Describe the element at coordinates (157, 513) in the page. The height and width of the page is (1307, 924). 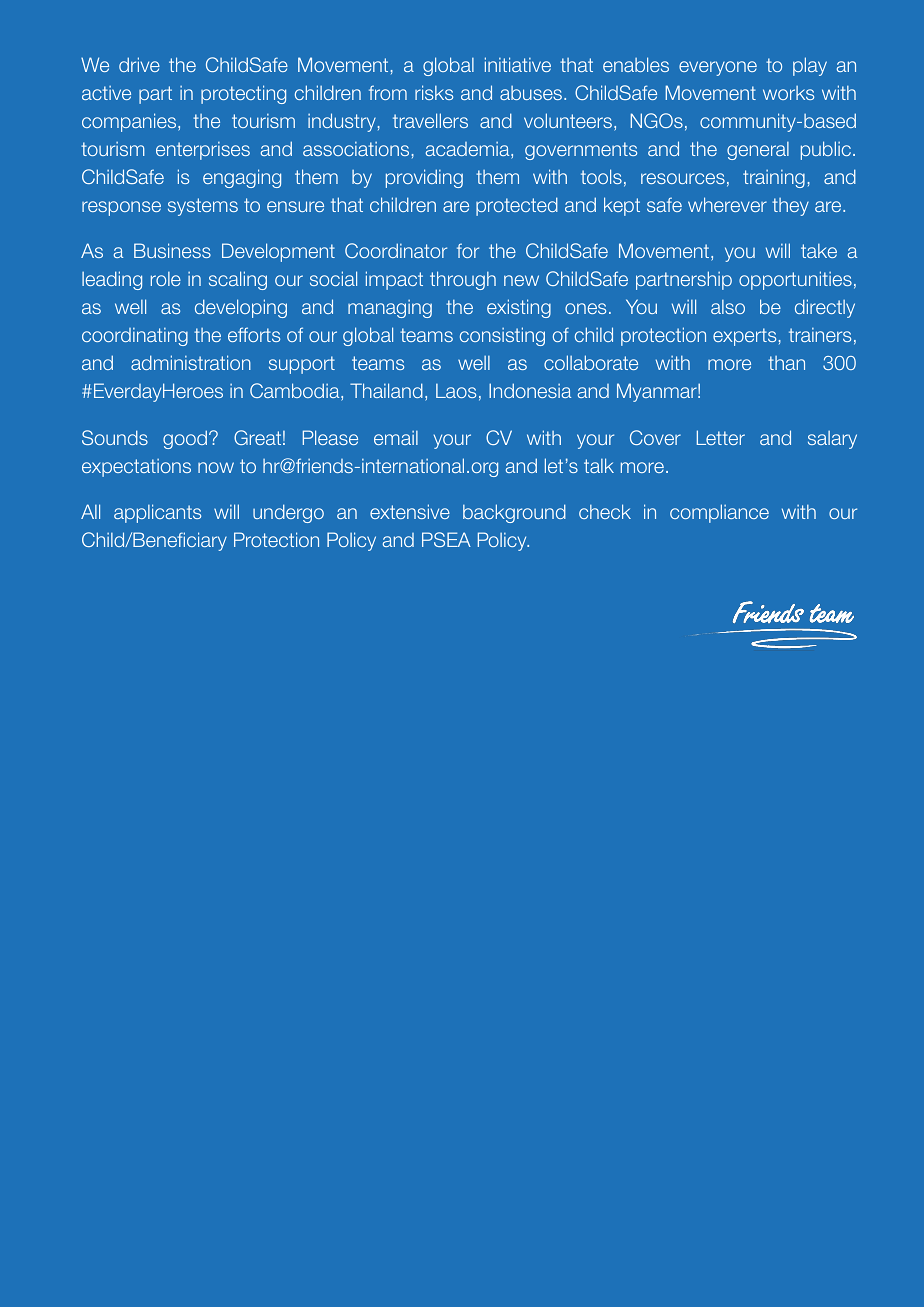
I see `applicants` at that location.
